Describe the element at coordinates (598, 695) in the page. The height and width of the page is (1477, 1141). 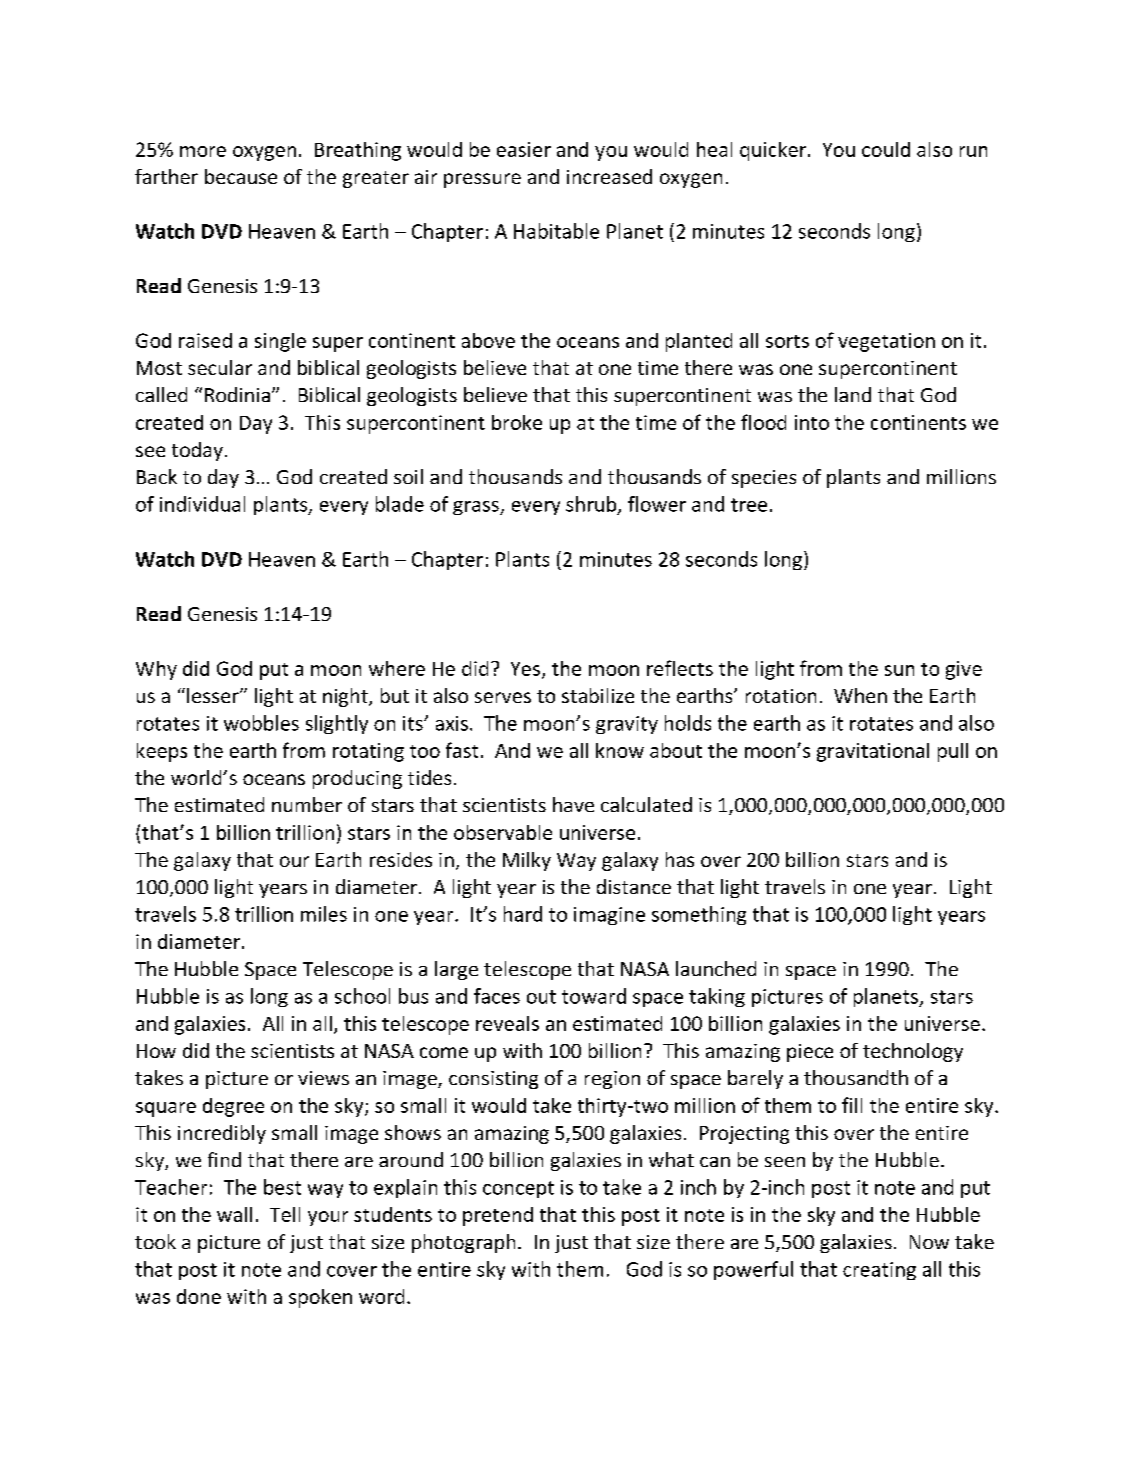
I see `stabilize` at that location.
